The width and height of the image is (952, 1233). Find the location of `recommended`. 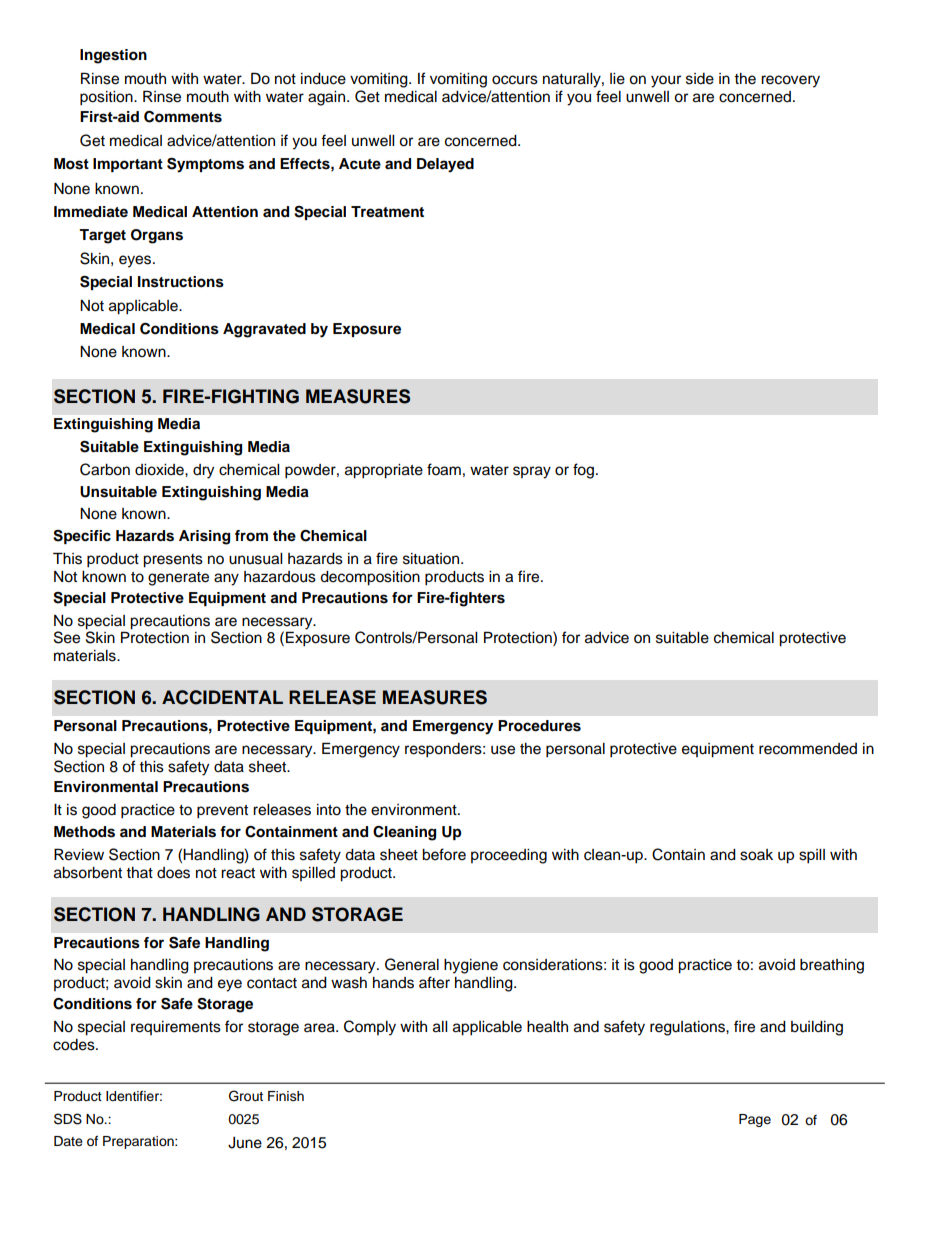

recommended is located at coordinates (808, 749).
